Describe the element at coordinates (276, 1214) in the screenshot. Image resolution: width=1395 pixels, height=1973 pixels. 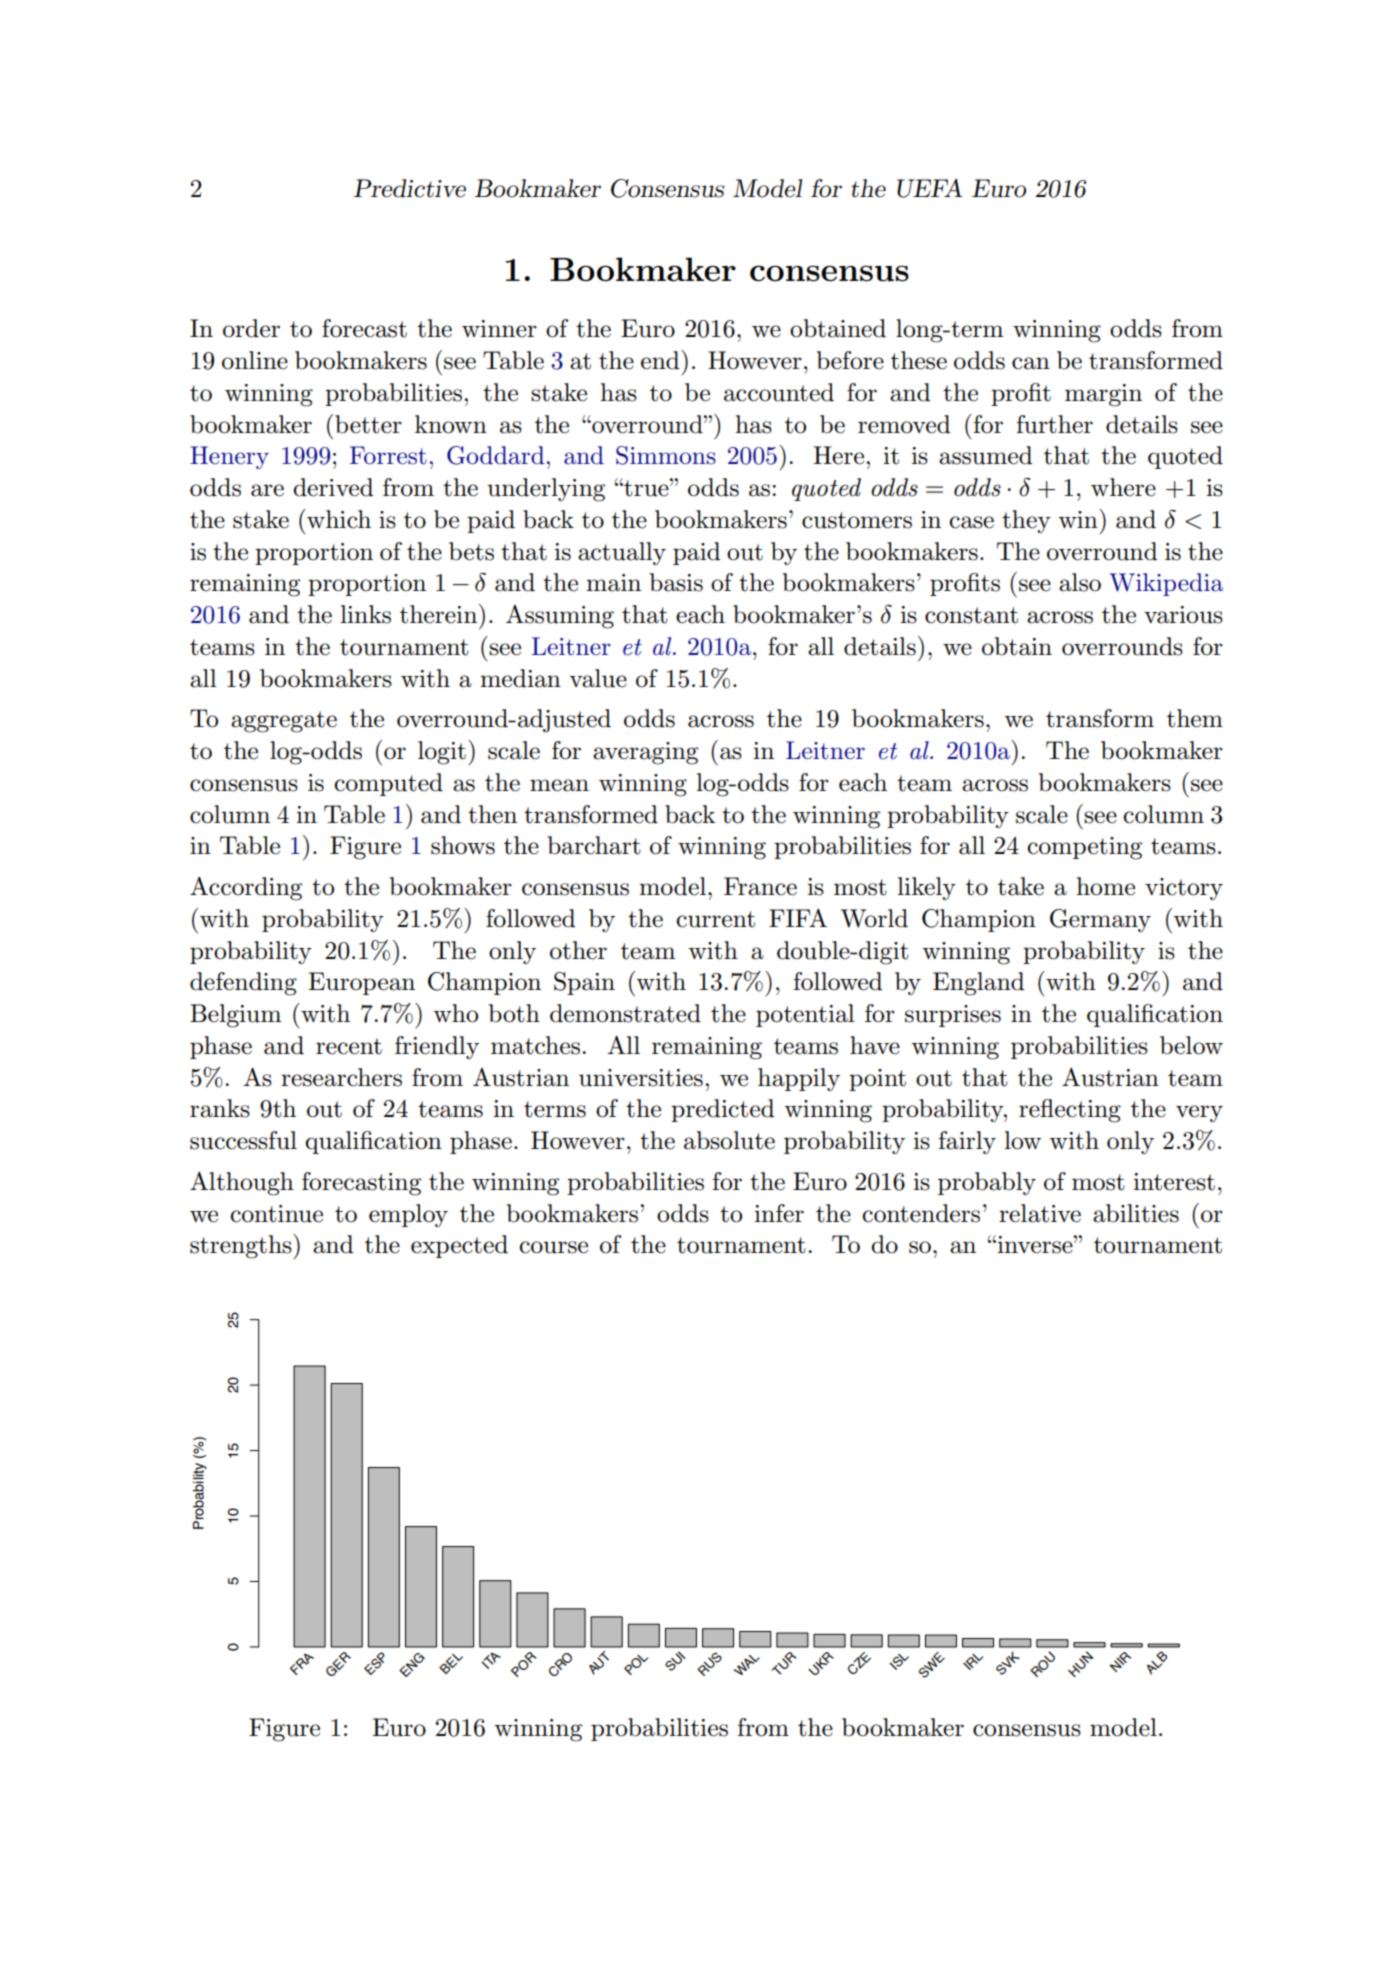
I see `continue` at that location.
